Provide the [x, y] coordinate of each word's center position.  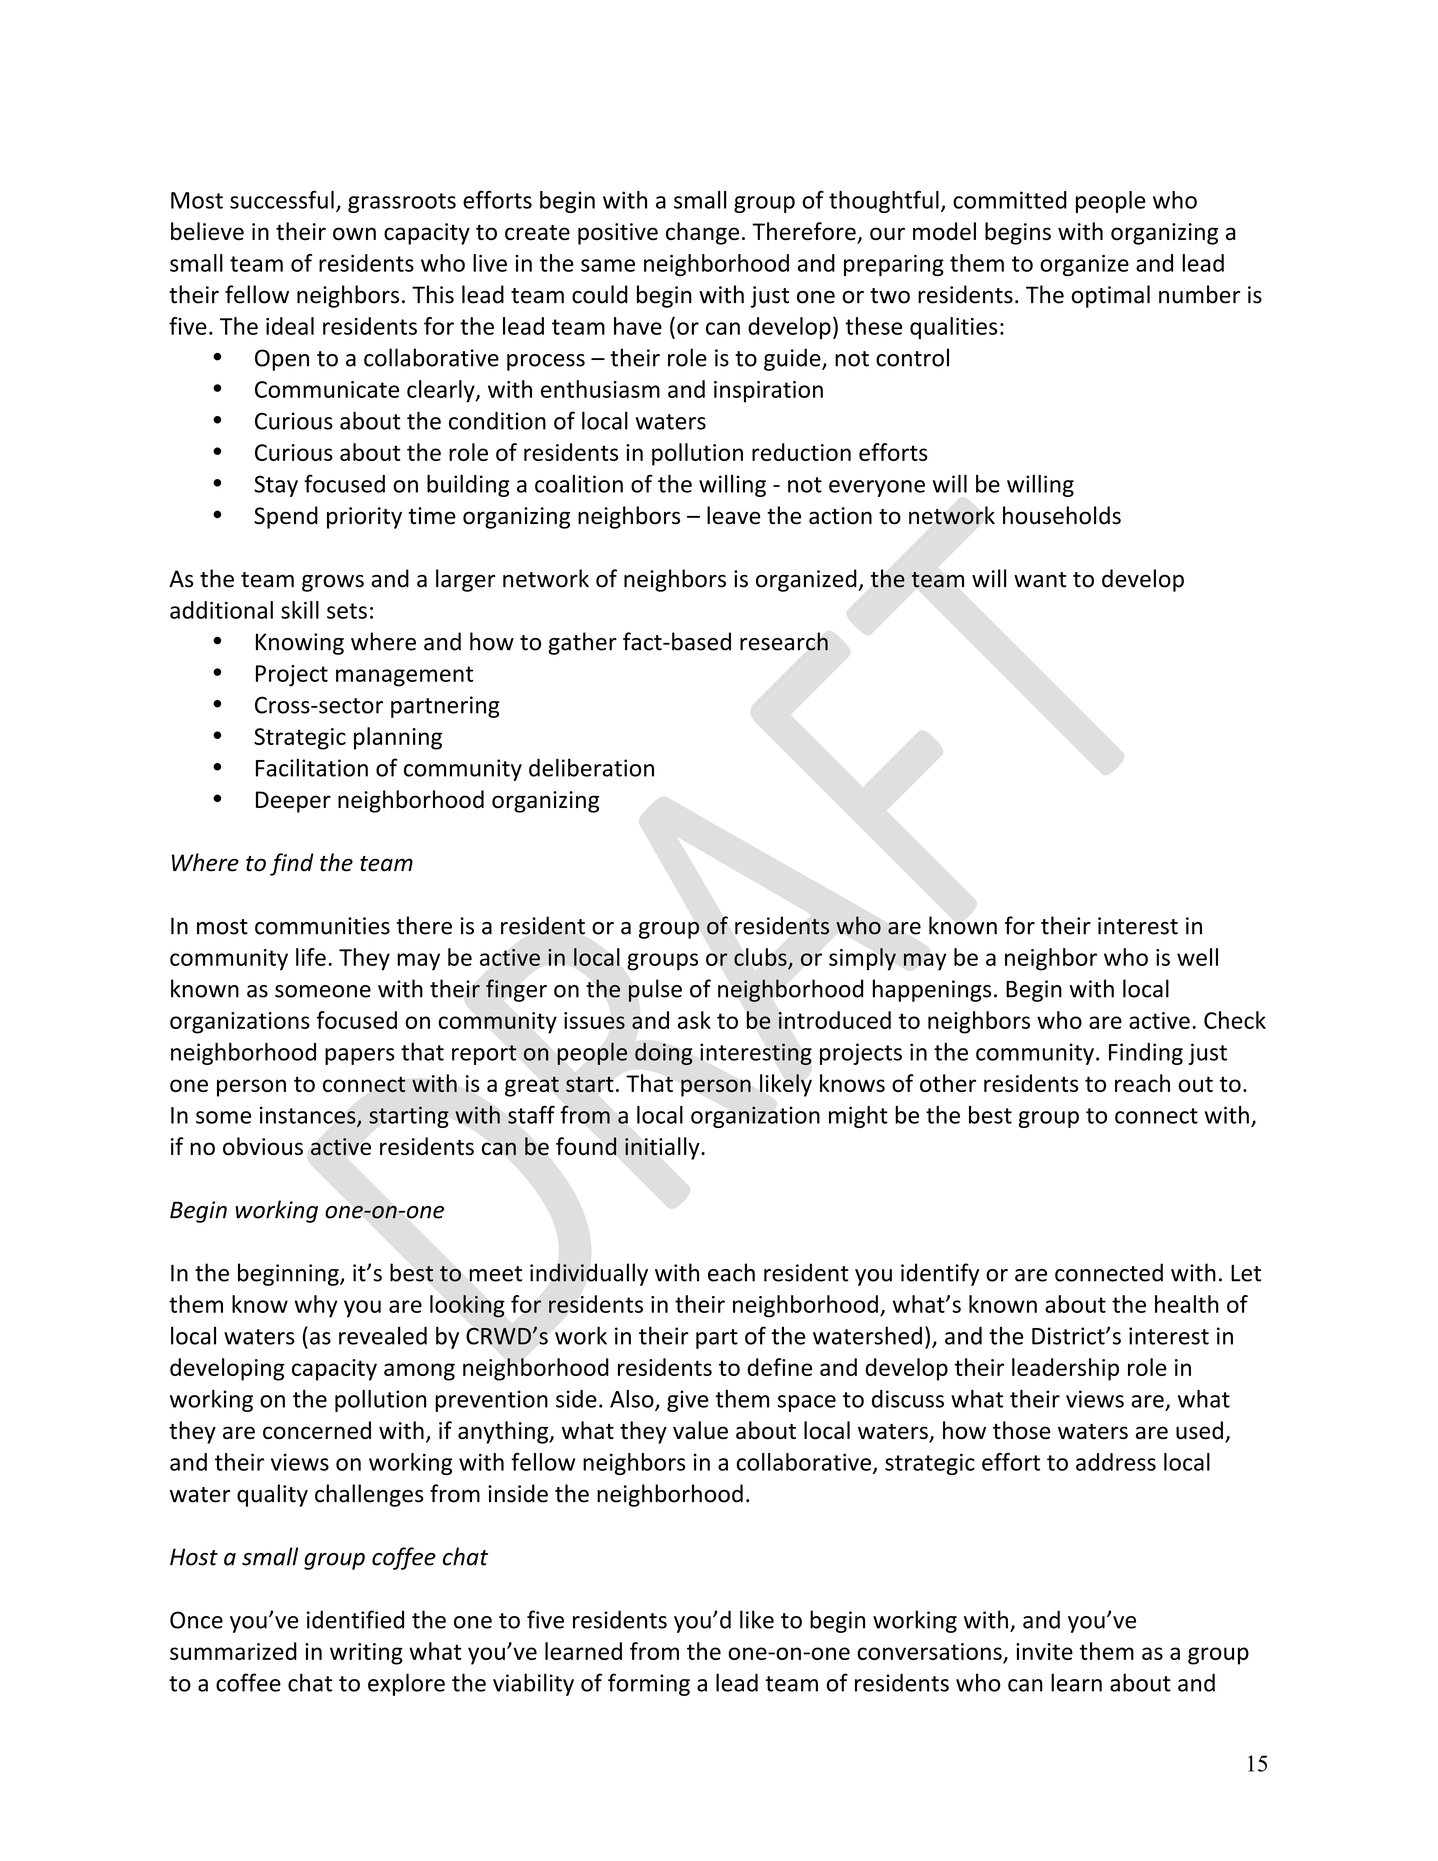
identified [355, 1619]
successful [282, 199]
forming [649, 1684]
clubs [760, 957]
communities [322, 926]
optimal [1110, 296]
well [1197, 957]
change [702, 233]
